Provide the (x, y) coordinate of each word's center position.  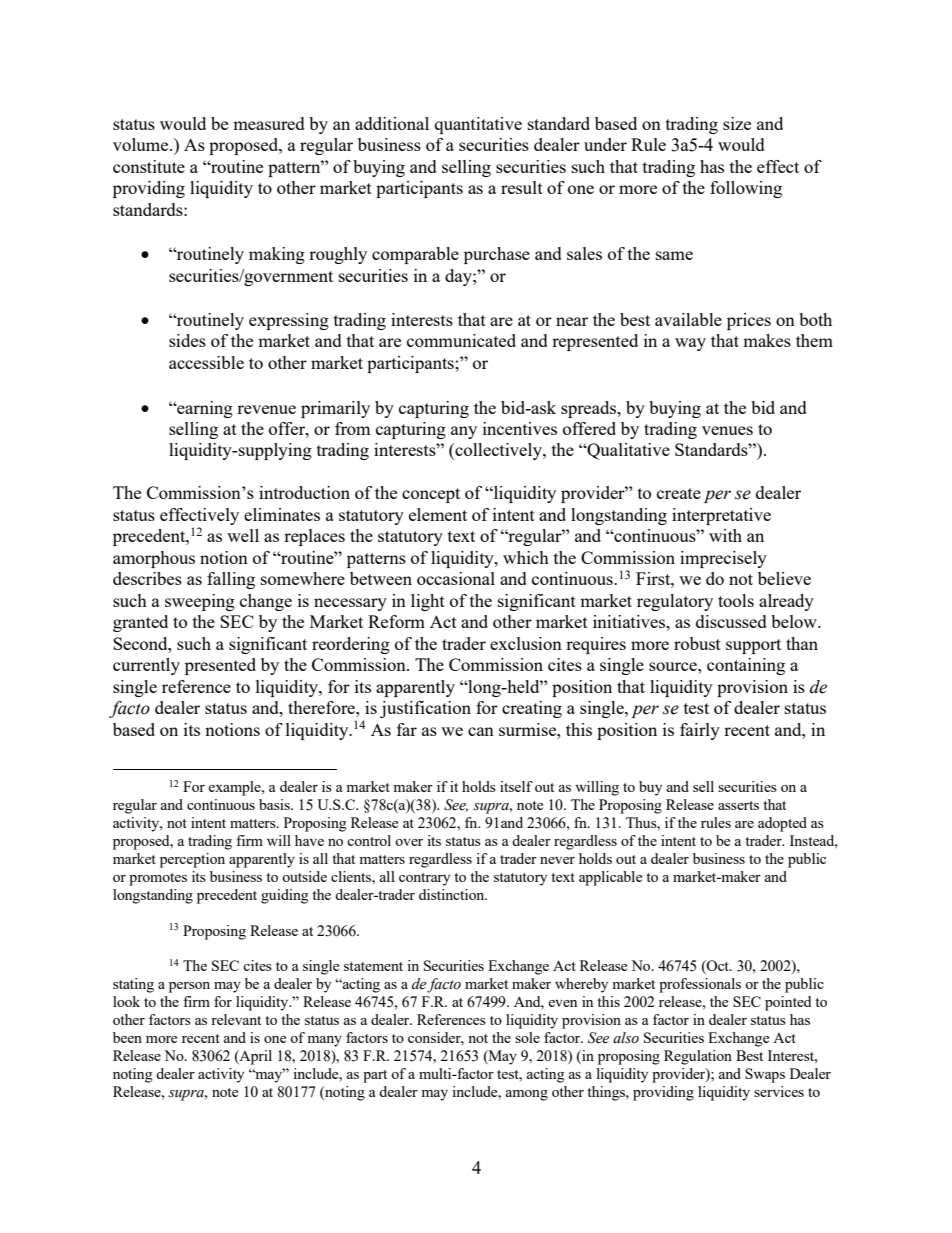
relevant (236, 1019)
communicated (461, 340)
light (428, 602)
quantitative (478, 125)
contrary (424, 879)
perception (192, 860)
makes (767, 340)
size (737, 123)
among (527, 1095)
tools (736, 600)
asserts (738, 805)
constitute (149, 166)
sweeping (200, 602)
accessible (206, 362)
